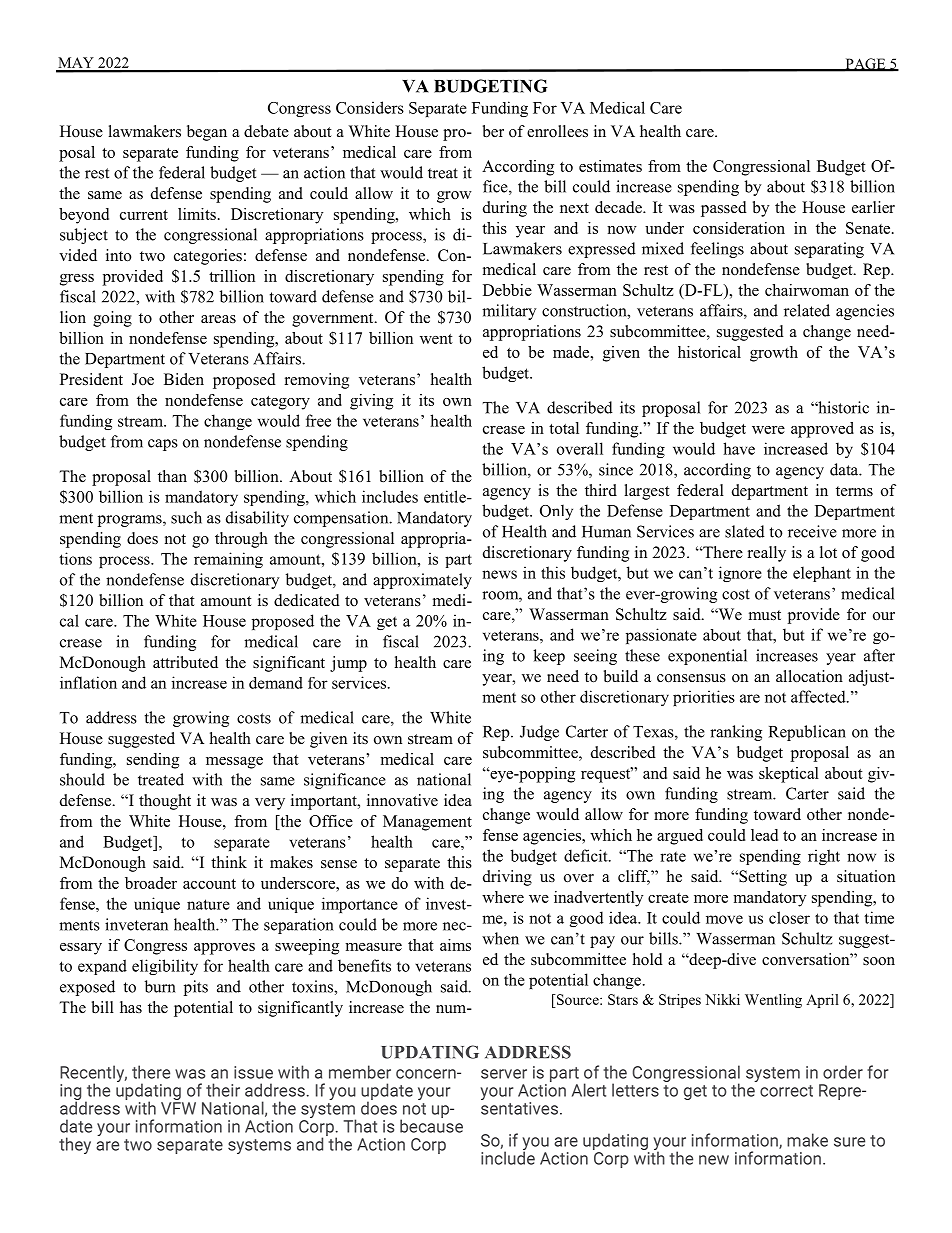  What do you see at coordinates (371, 402) in the screenshot?
I see `giving` at bounding box center [371, 402].
